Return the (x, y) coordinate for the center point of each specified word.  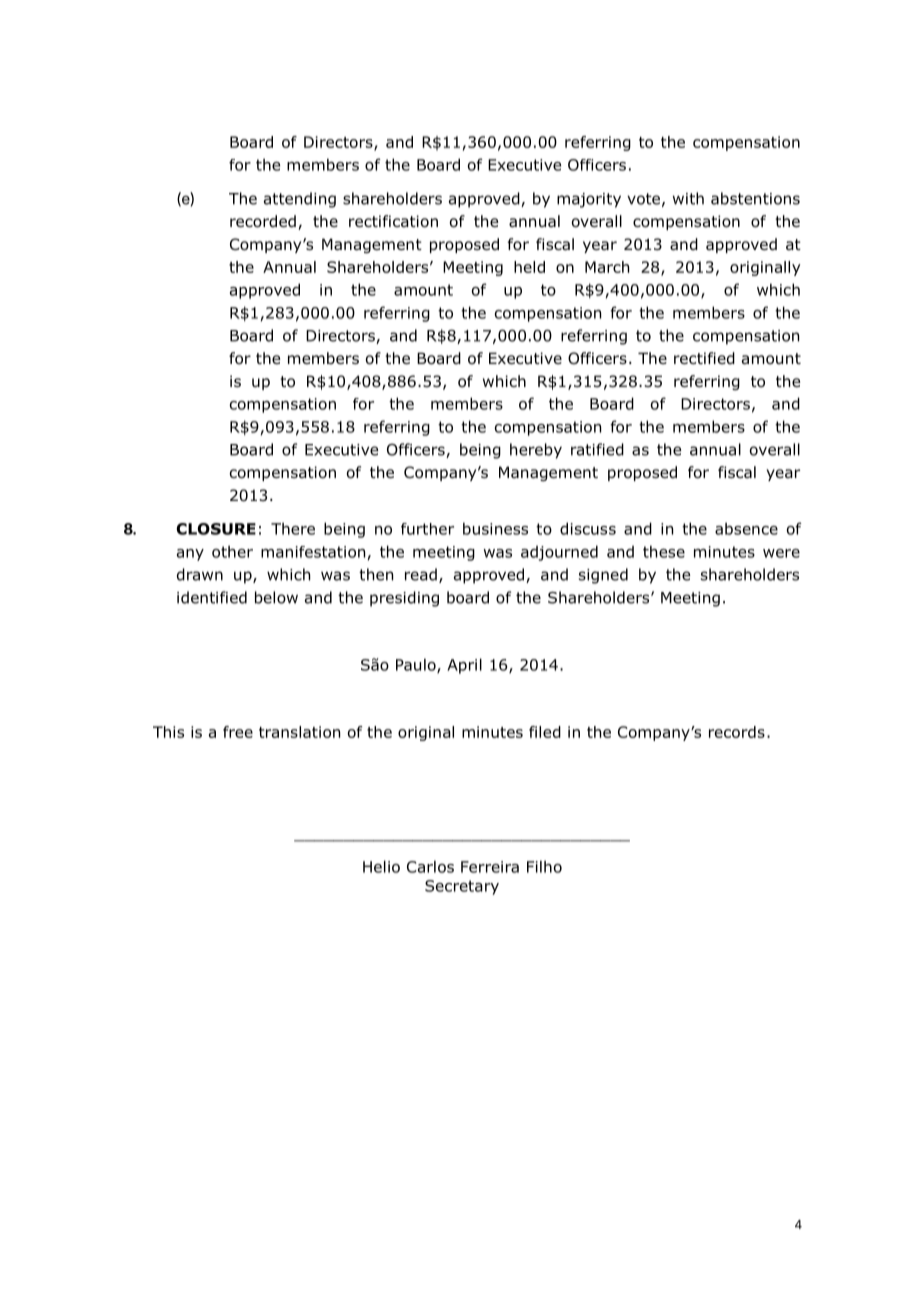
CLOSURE (216, 529)
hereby (536, 451)
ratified (597, 449)
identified (212, 597)
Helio (381, 866)
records (737, 732)
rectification (393, 221)
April (464, 666)
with (688, 198)
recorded (263, 221)
